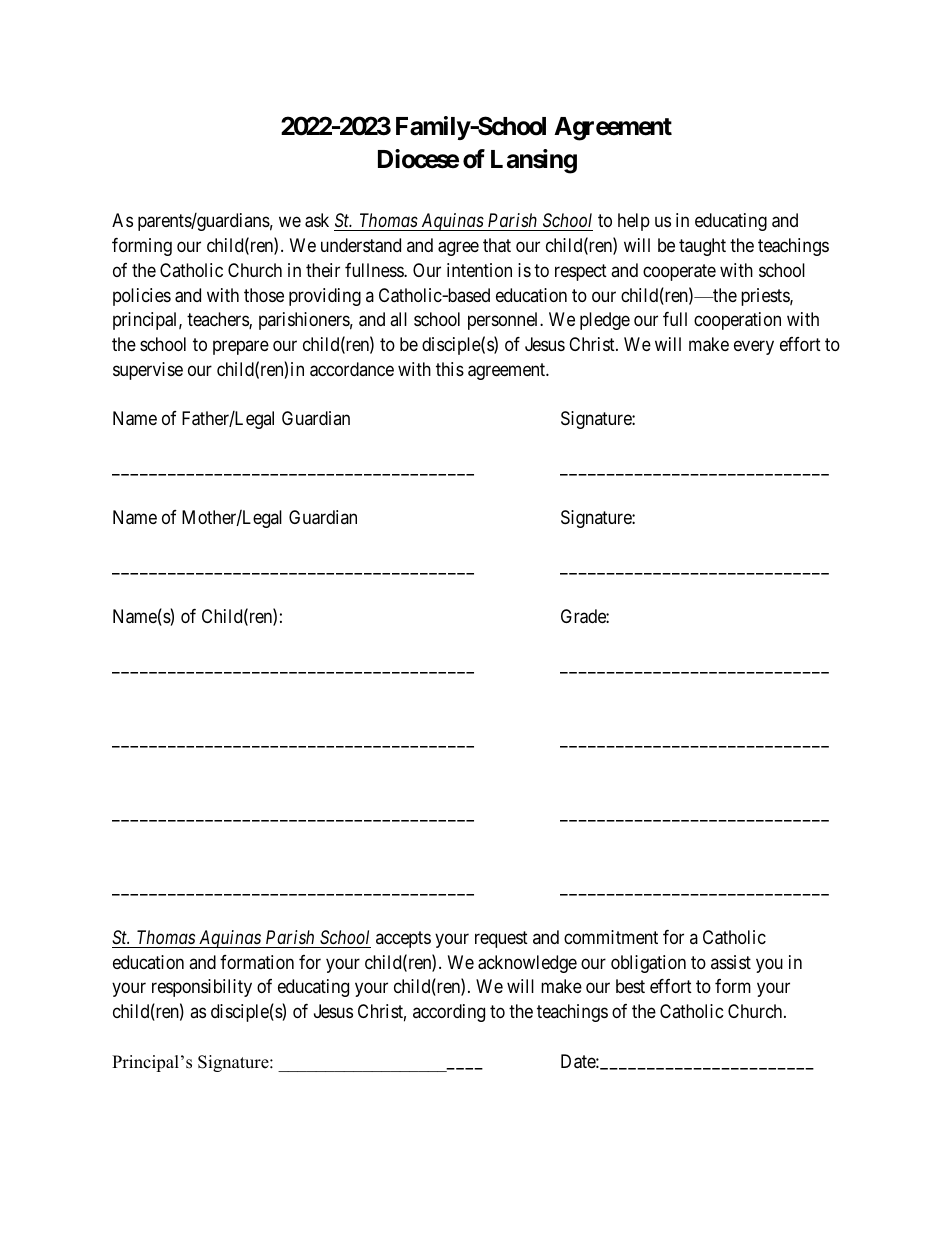 The image size is (952, 1233). What do you see at coordinates (702, 247) in the screenshot?
I see `taught` at bounding box center [702, 247].
